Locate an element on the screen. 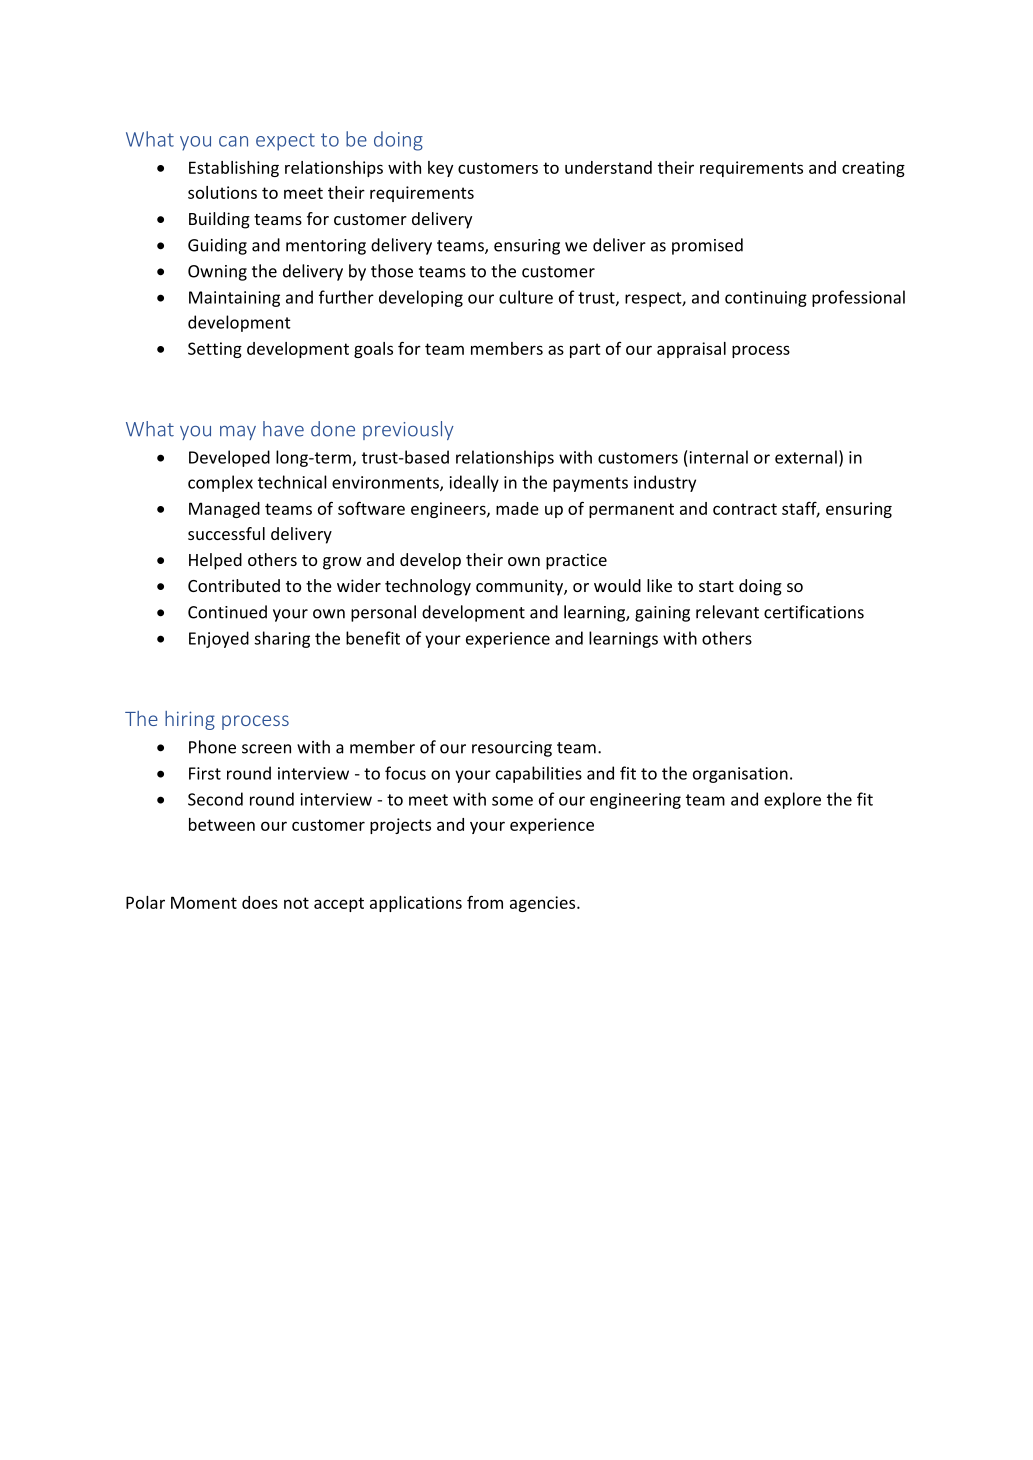 The height and width of the screenshot is (1460, 1033). hiring is located at coordinates (190, 720).
